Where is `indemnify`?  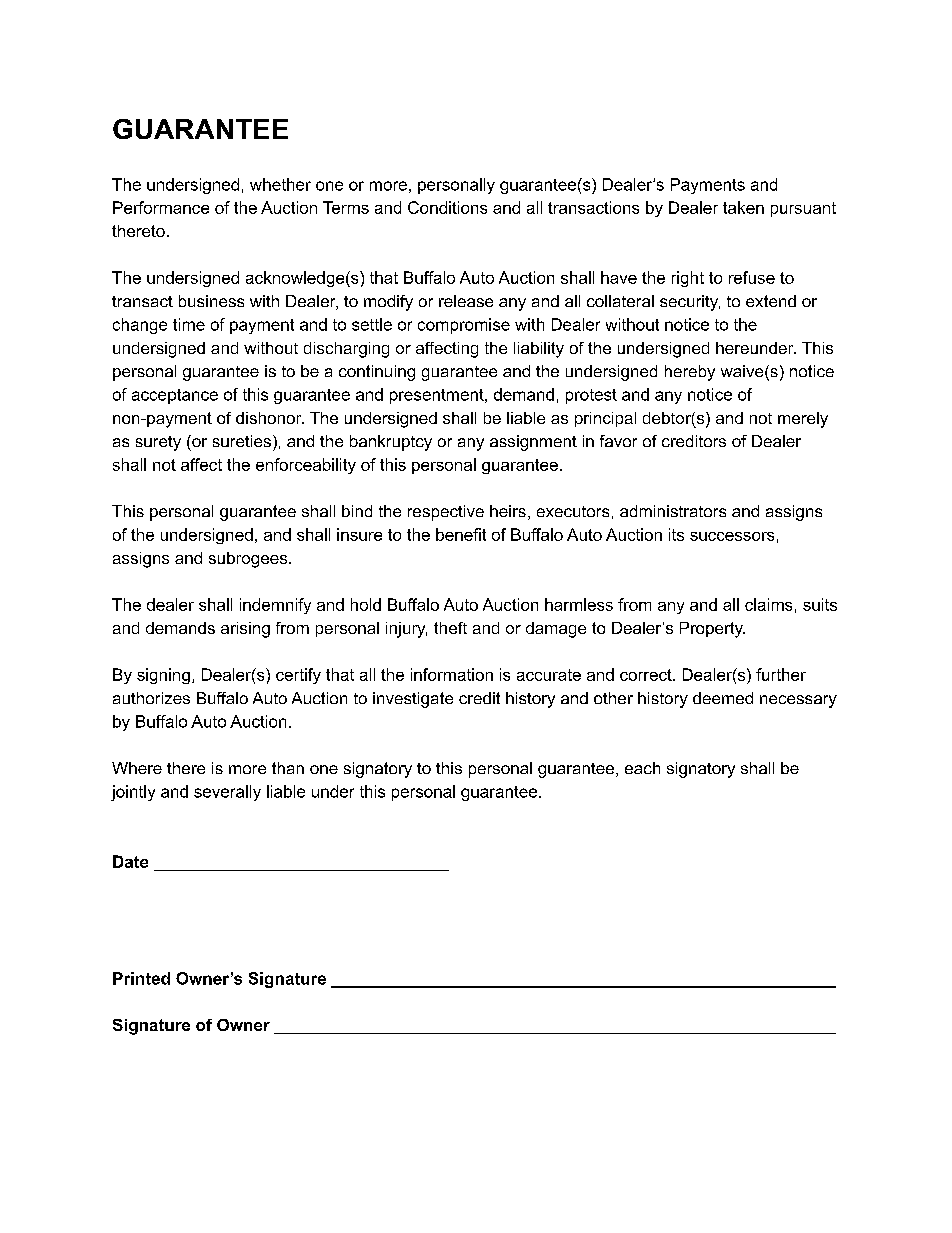 indemnify is located at coordinates (275, 606).
